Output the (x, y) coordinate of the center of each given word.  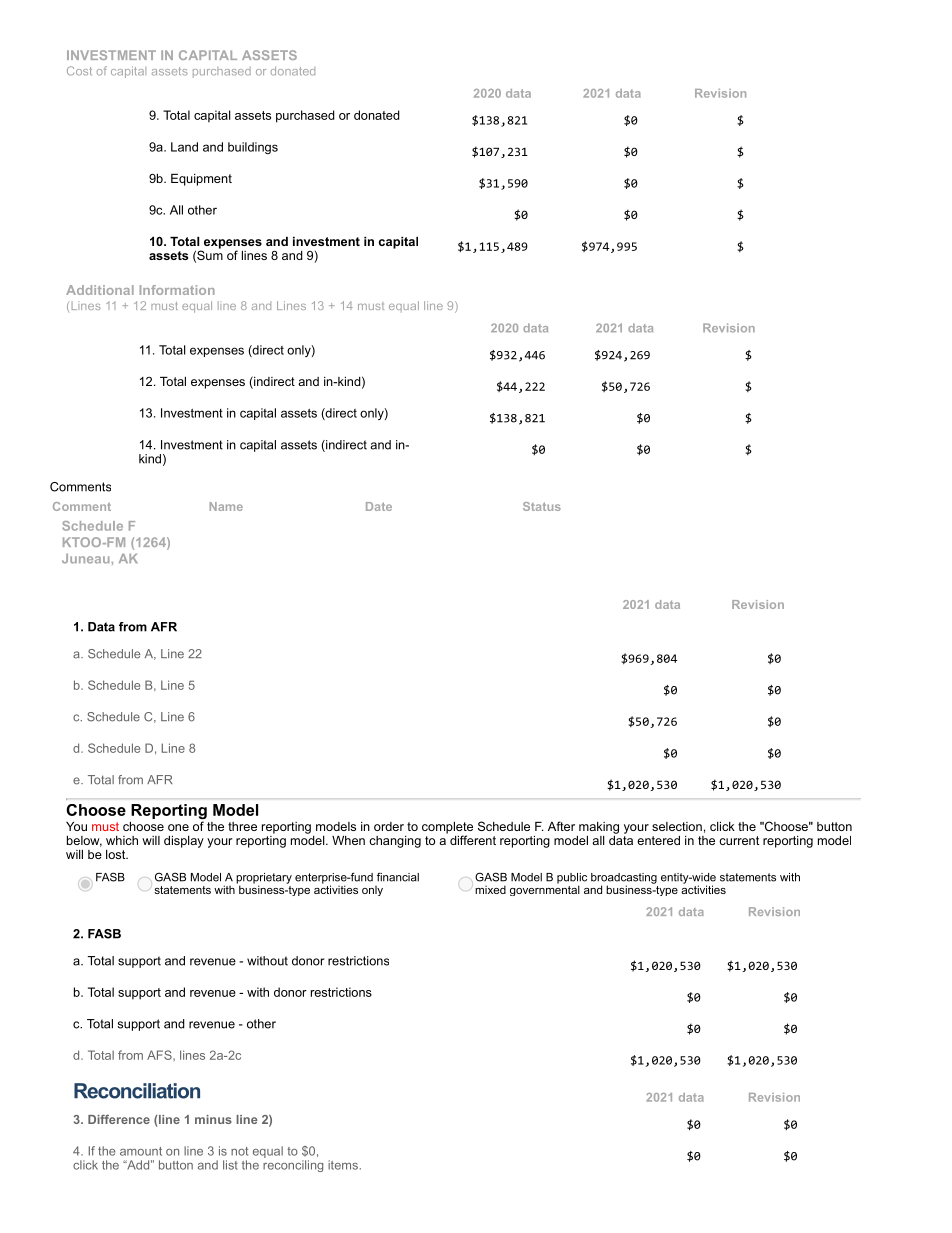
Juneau (85, 559)
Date (379, 506)
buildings (253, 148)
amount (141, 1151)
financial (398, 877)
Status (542, 506)
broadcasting (624, 879)
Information (177, 290)
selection (677, 826)
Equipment (201, 180)
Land (184, 147)
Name (226, 506)
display (184, 842)
